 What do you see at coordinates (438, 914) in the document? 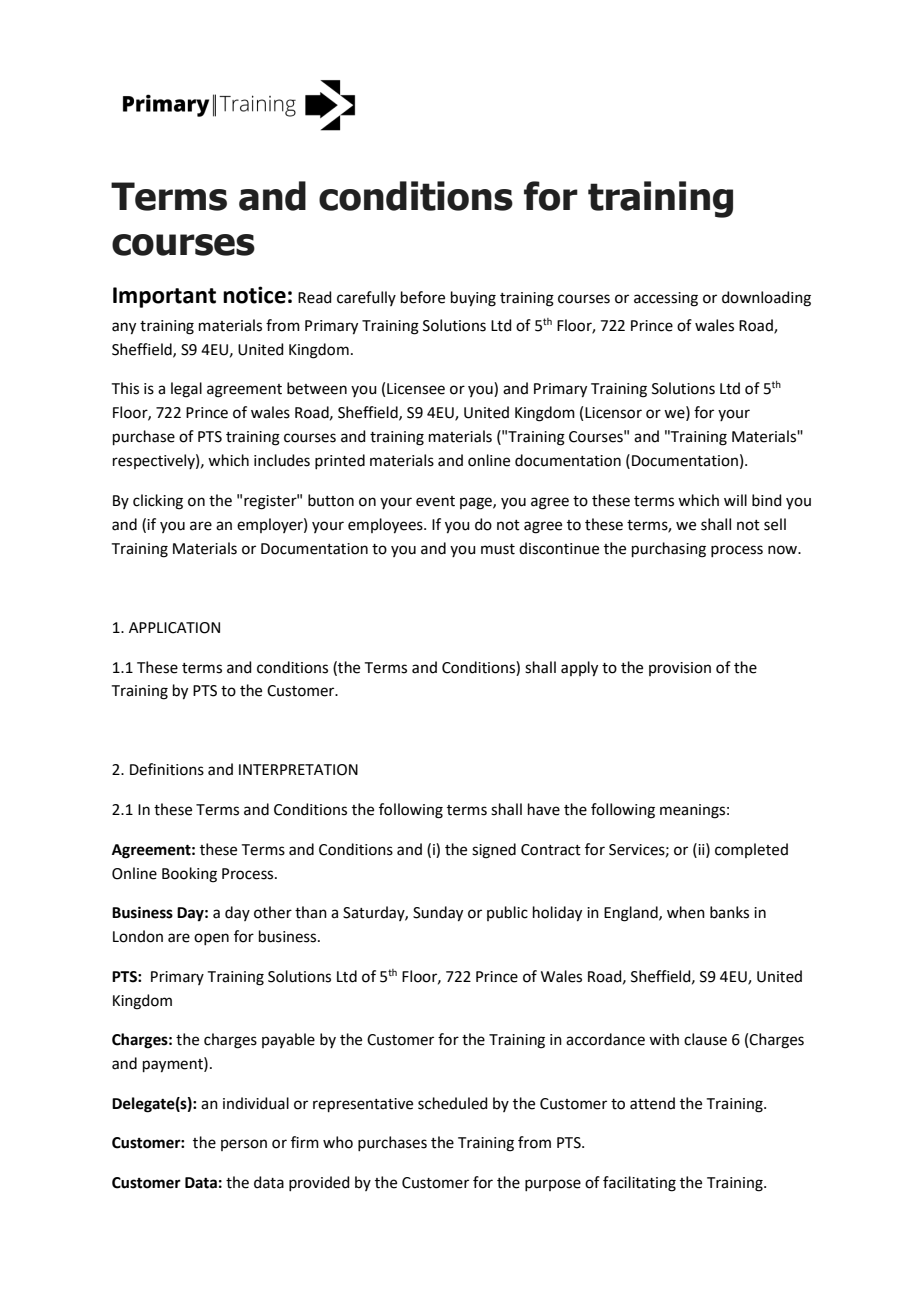
I see `Sunday` at bounding box center [438, 914].
